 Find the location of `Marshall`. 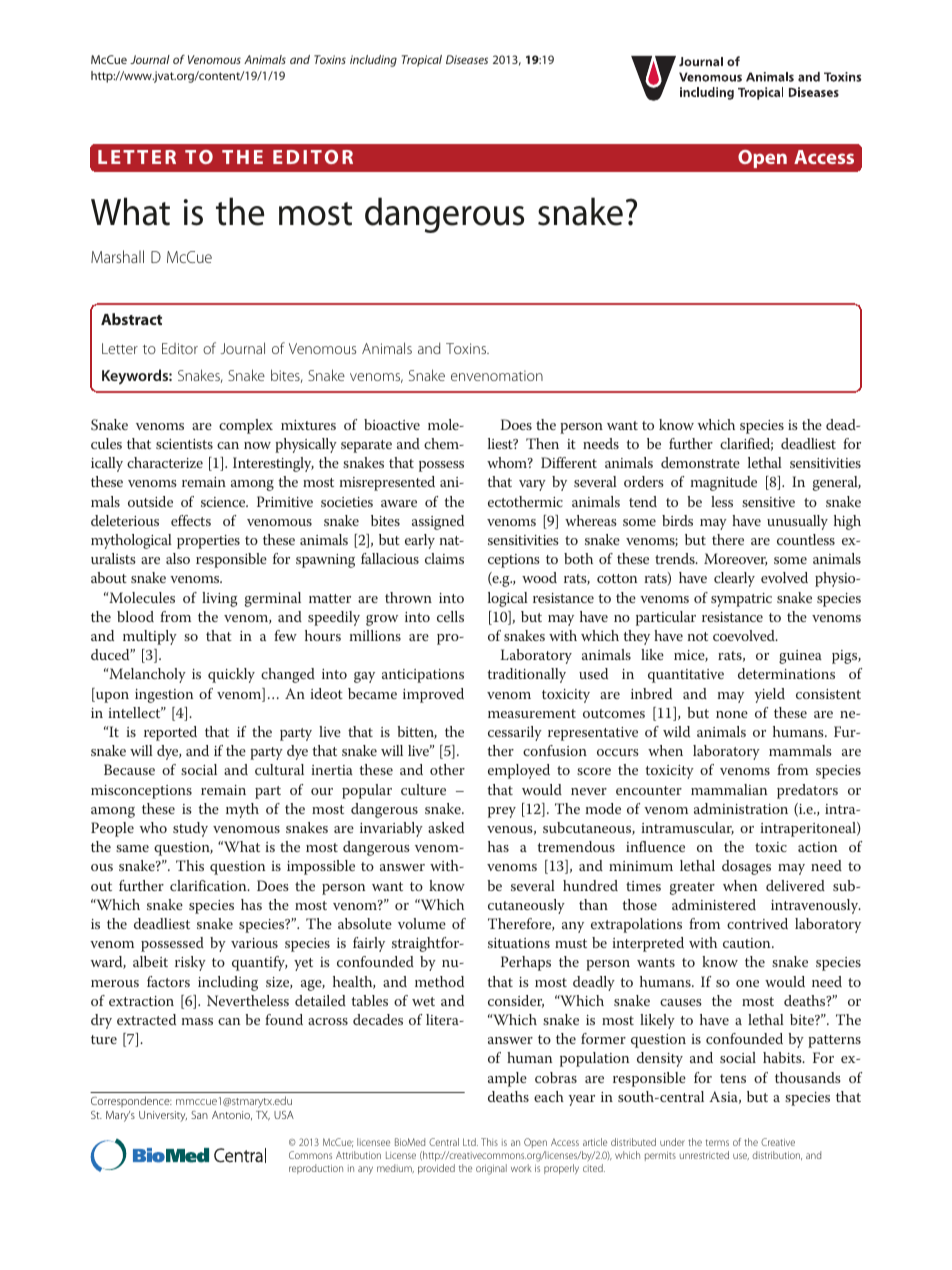

Marshall is located at coordinates (117, 256).
